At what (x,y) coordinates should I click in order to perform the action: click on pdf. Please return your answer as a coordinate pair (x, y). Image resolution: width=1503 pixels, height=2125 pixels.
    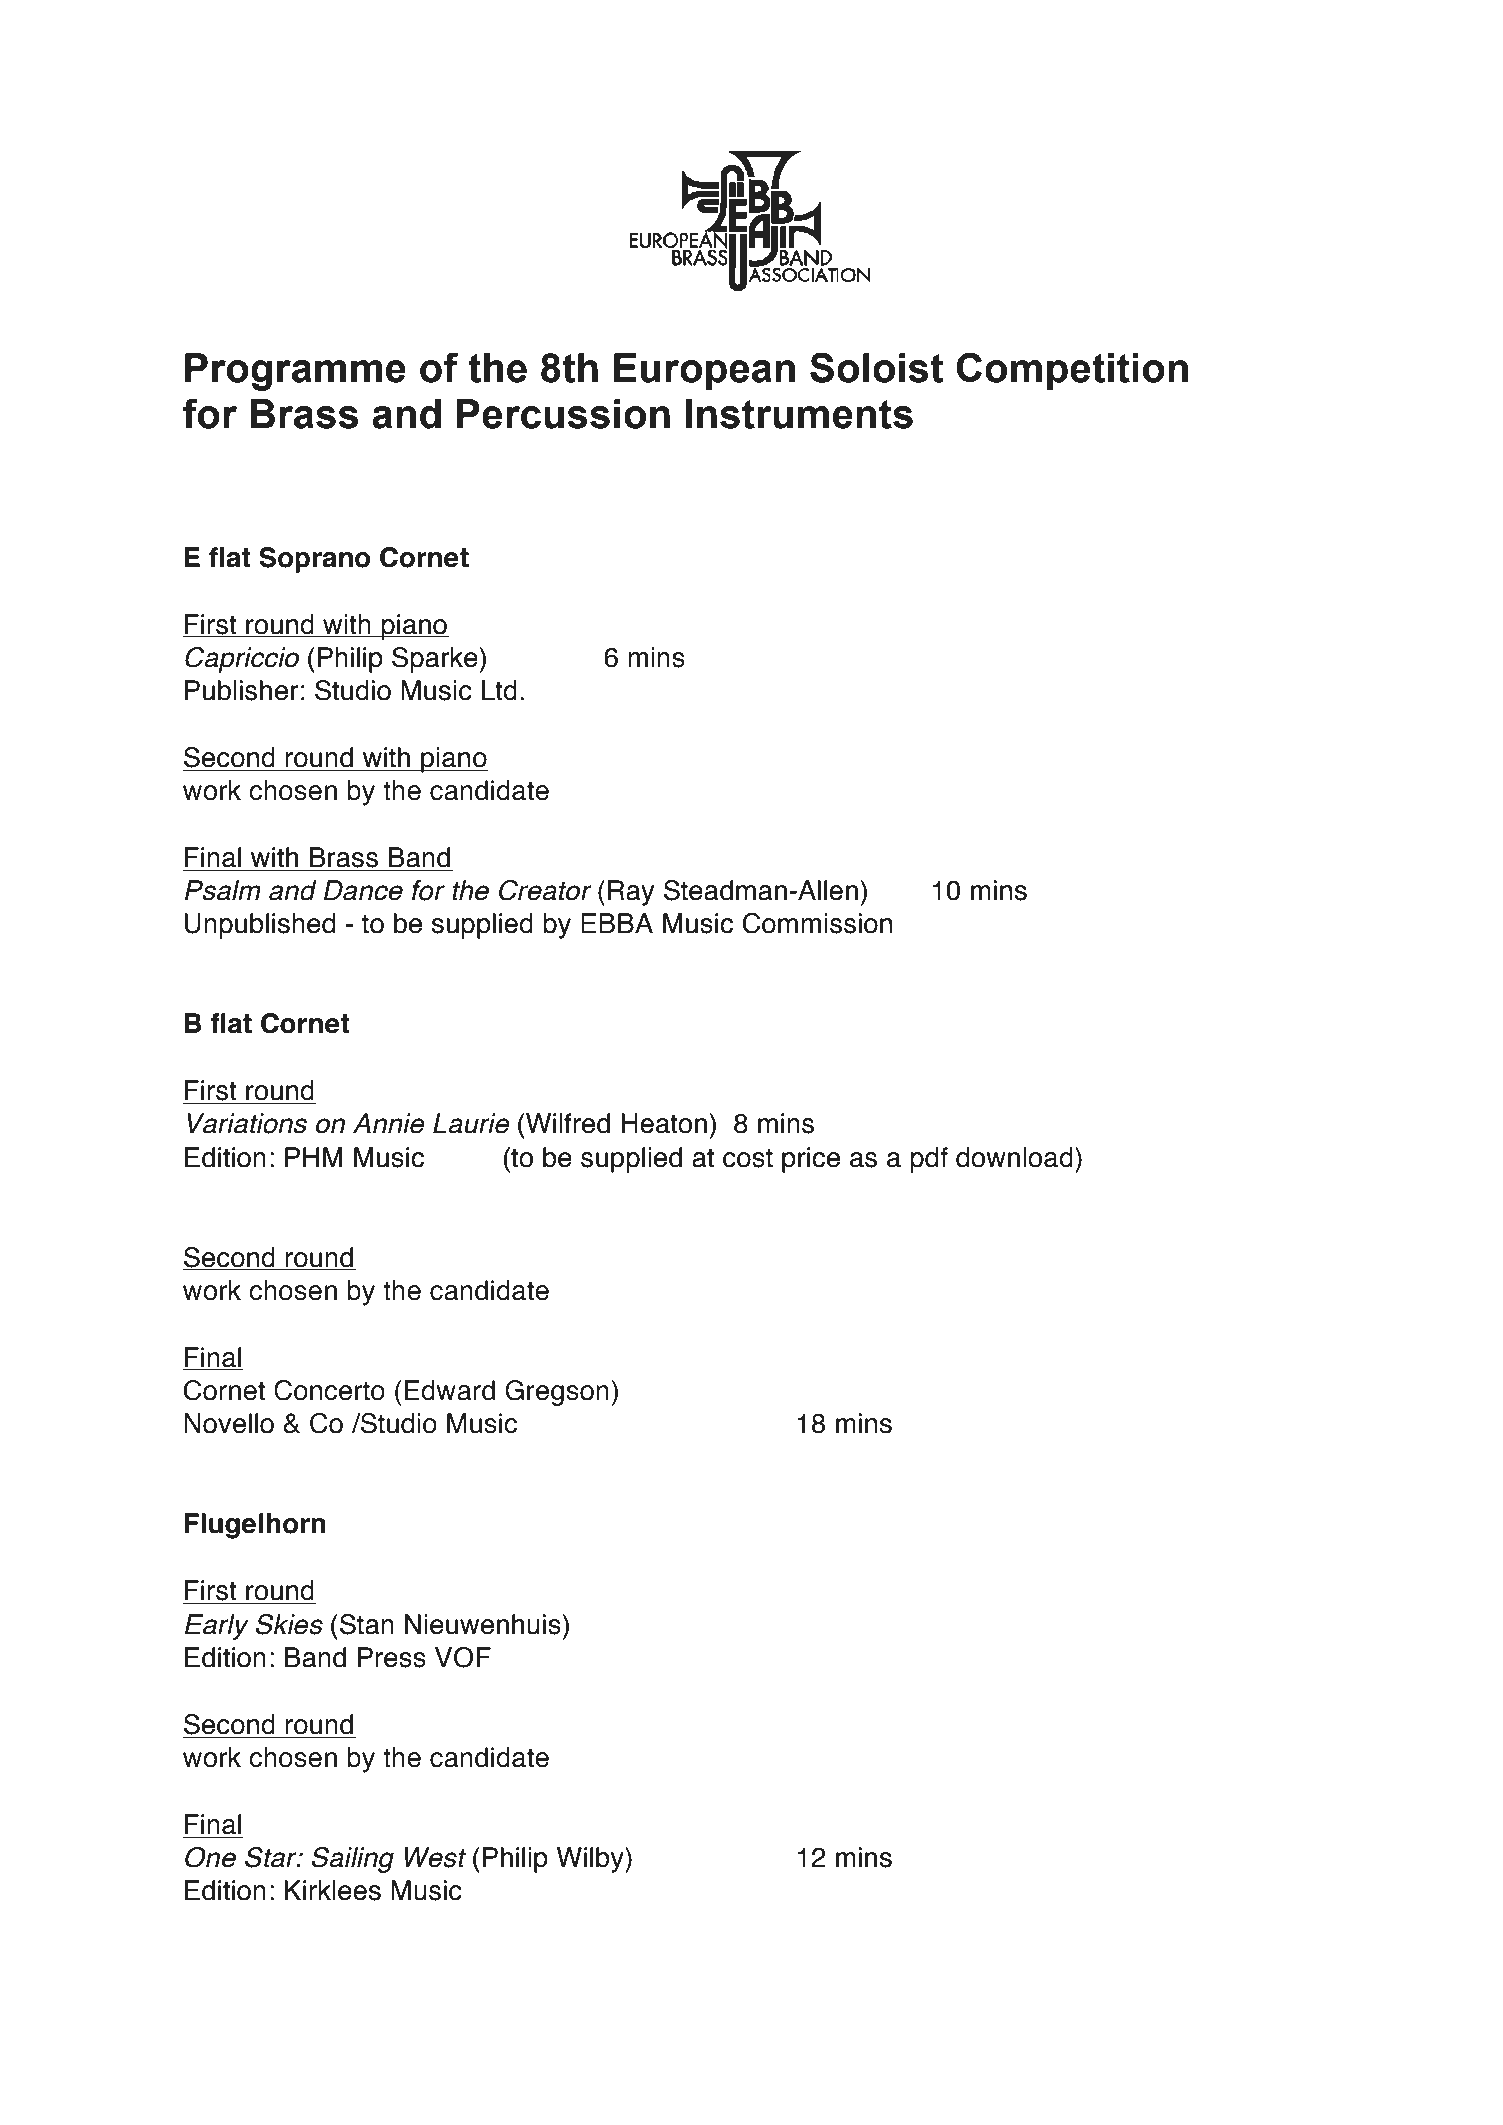
    Looking at the image, I should click on (929, 1160).
